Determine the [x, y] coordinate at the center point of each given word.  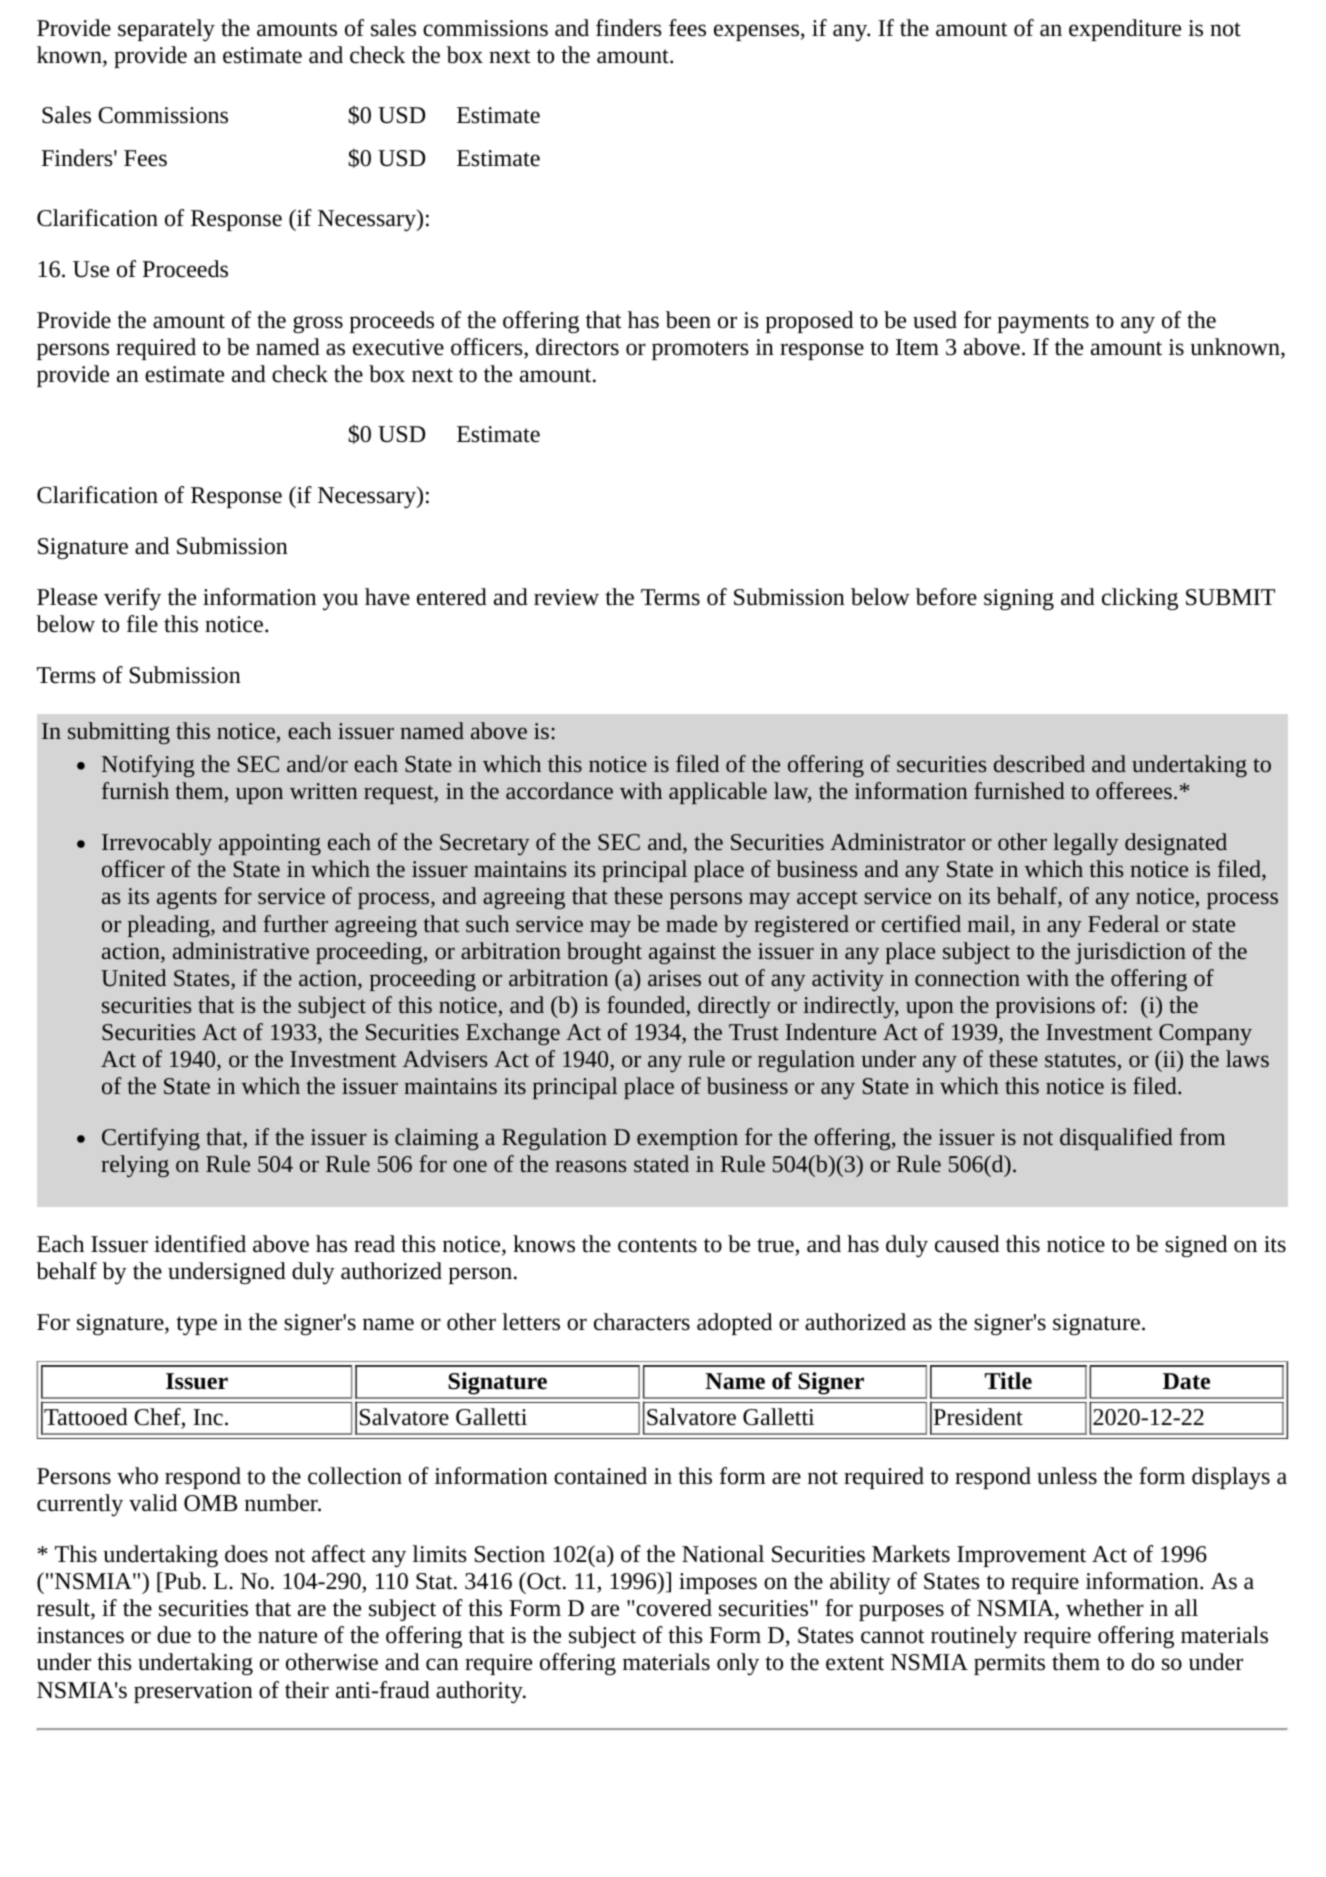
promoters [700, 350]
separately [166, 30]
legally [1086, 844]
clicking [1140, 599]
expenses [757, 32]
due [174, 1635]
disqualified [1116, 1139]
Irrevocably [157, 844]
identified [200, 1244]
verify [132, 599]
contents [657, 1245]
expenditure [1125, 30]
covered [673, 1608]
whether [1105, 1608]
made [691, 923]
